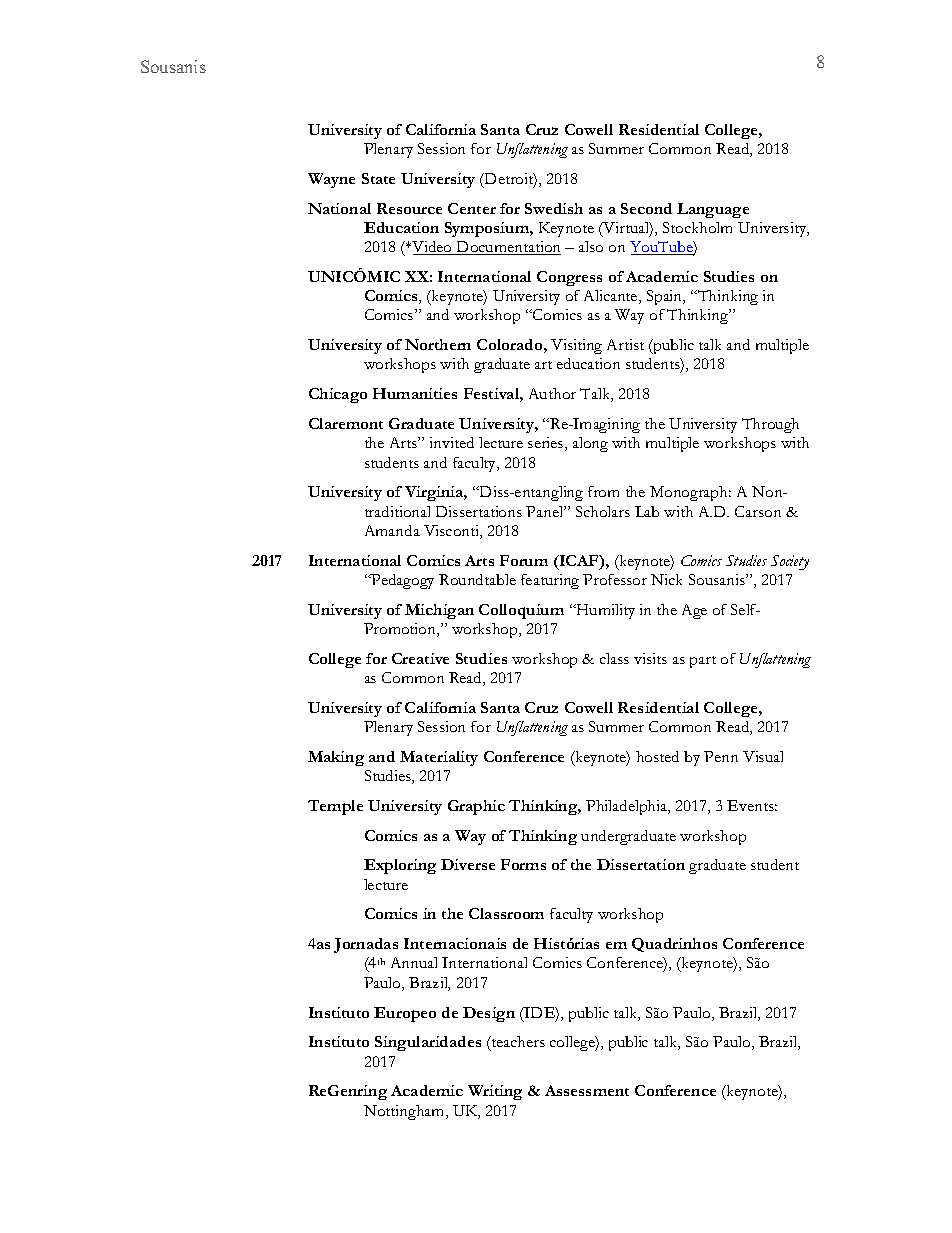  I want to click on Colloquium, so click(521, 611).
